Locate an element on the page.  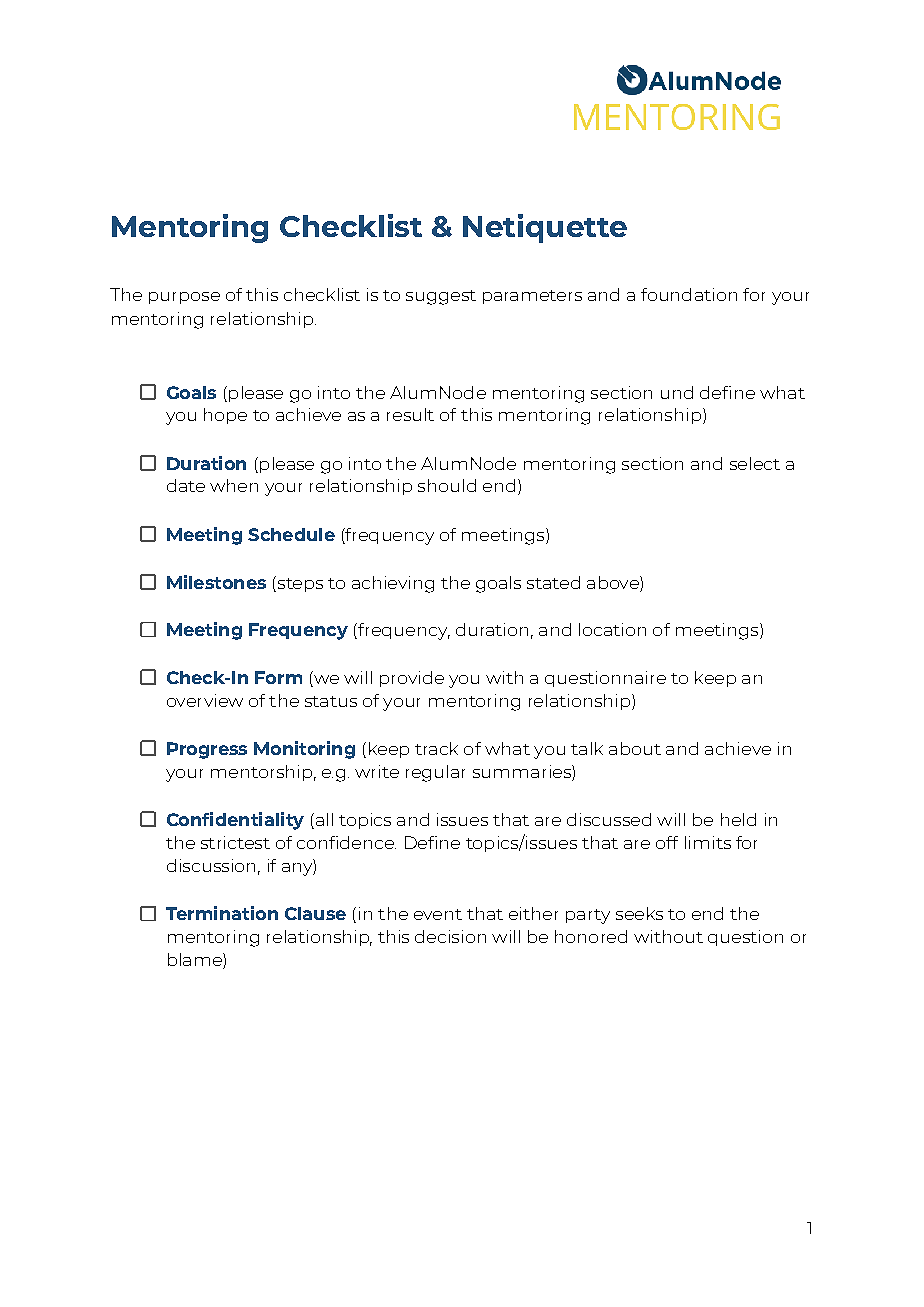
regular is located at coordinates (435, 773).
